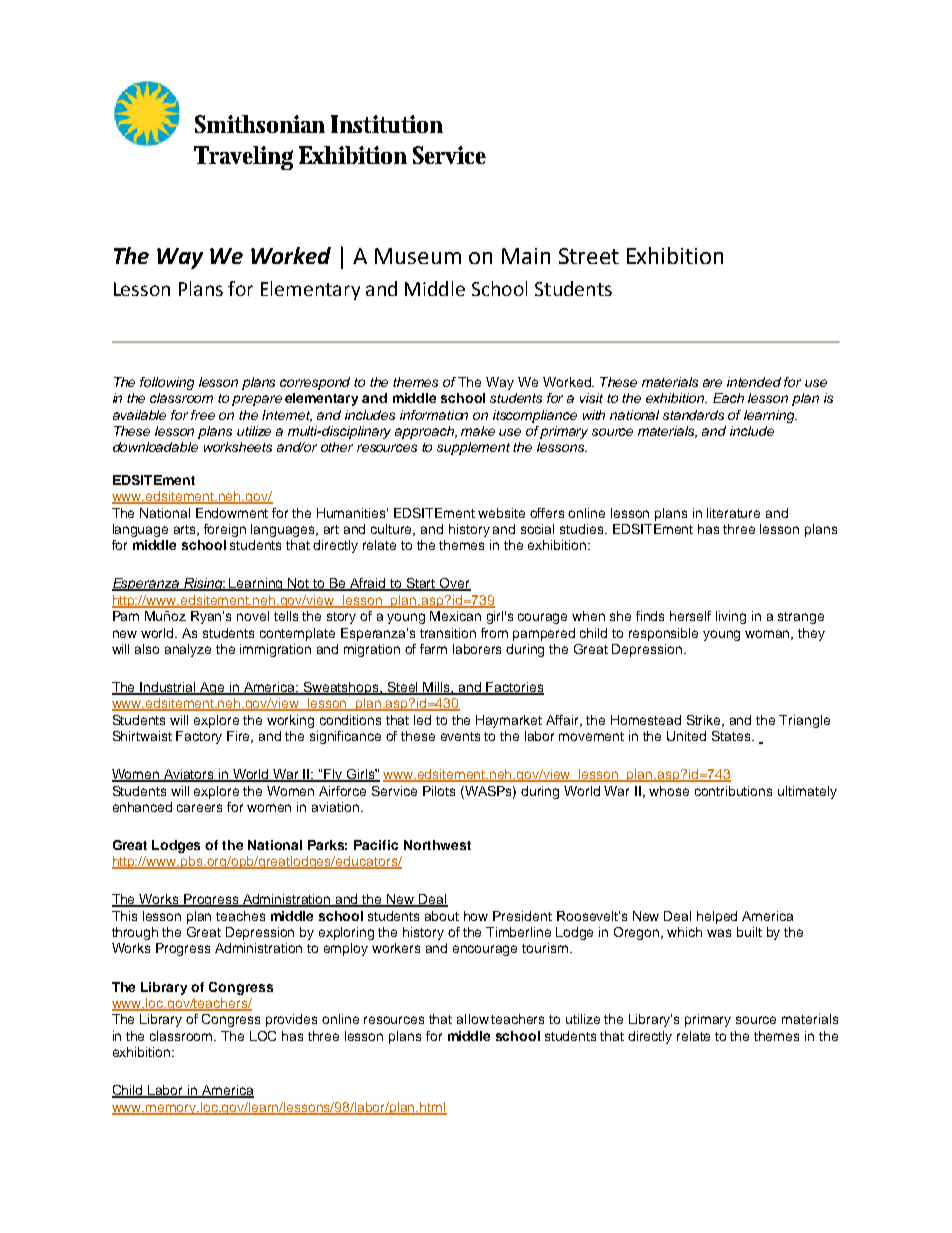 The width and height of the screenshot is (952, 1233). What do you see at coordinates (243, 158) in the screenshot?
I see `Traveling` at bounding box center [243, 158].
